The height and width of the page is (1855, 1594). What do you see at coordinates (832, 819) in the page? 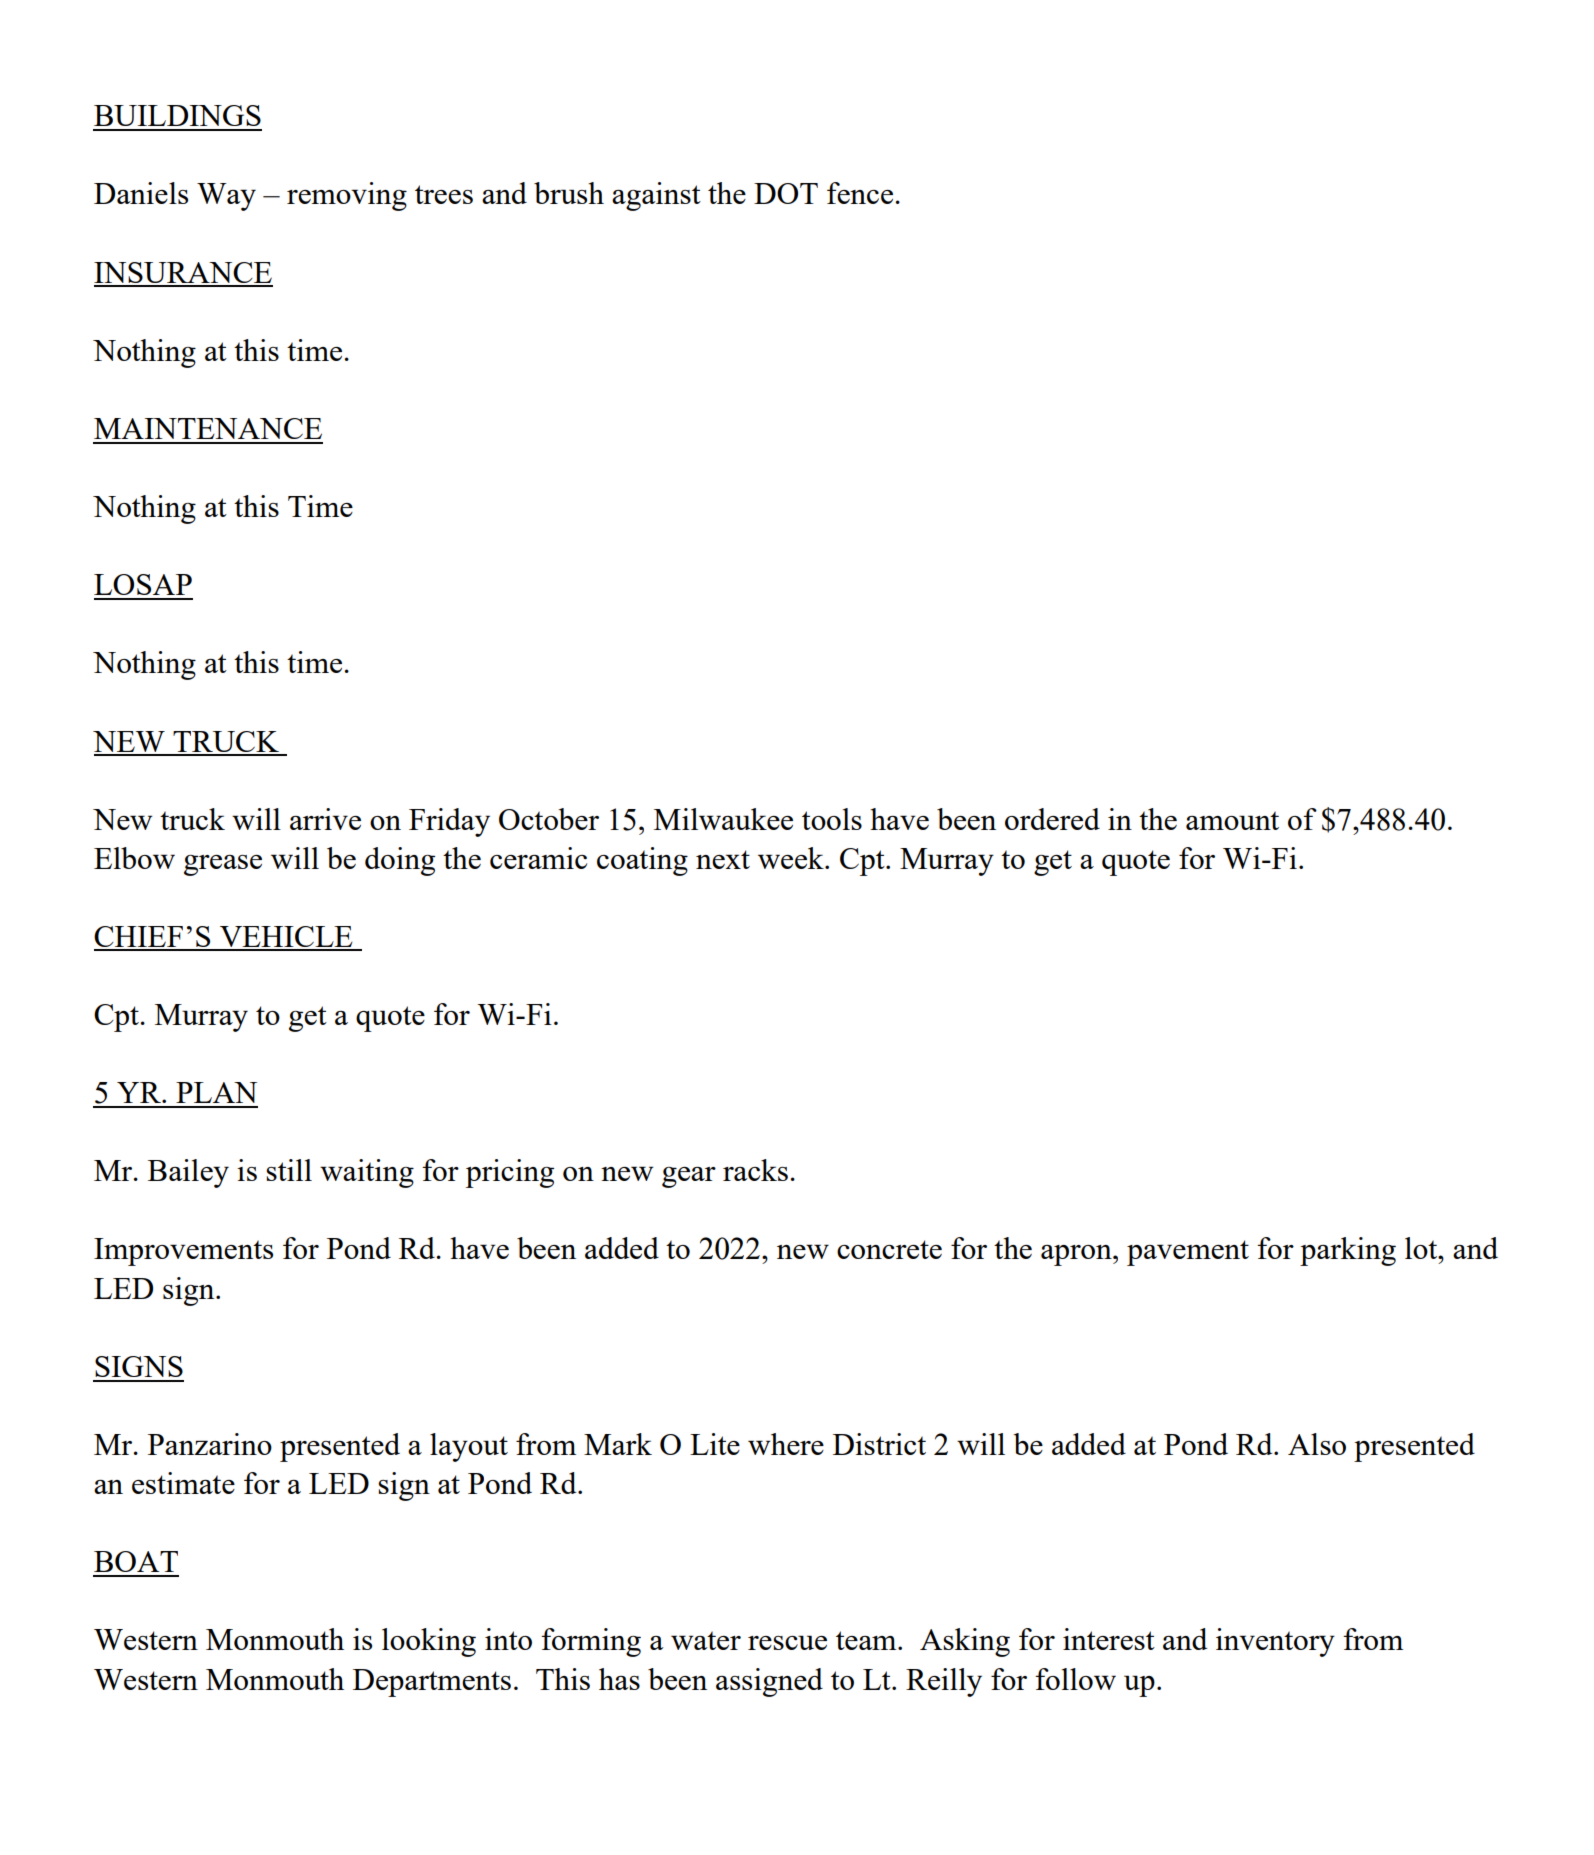
I see `tools` at bounding box center [832, 819].
